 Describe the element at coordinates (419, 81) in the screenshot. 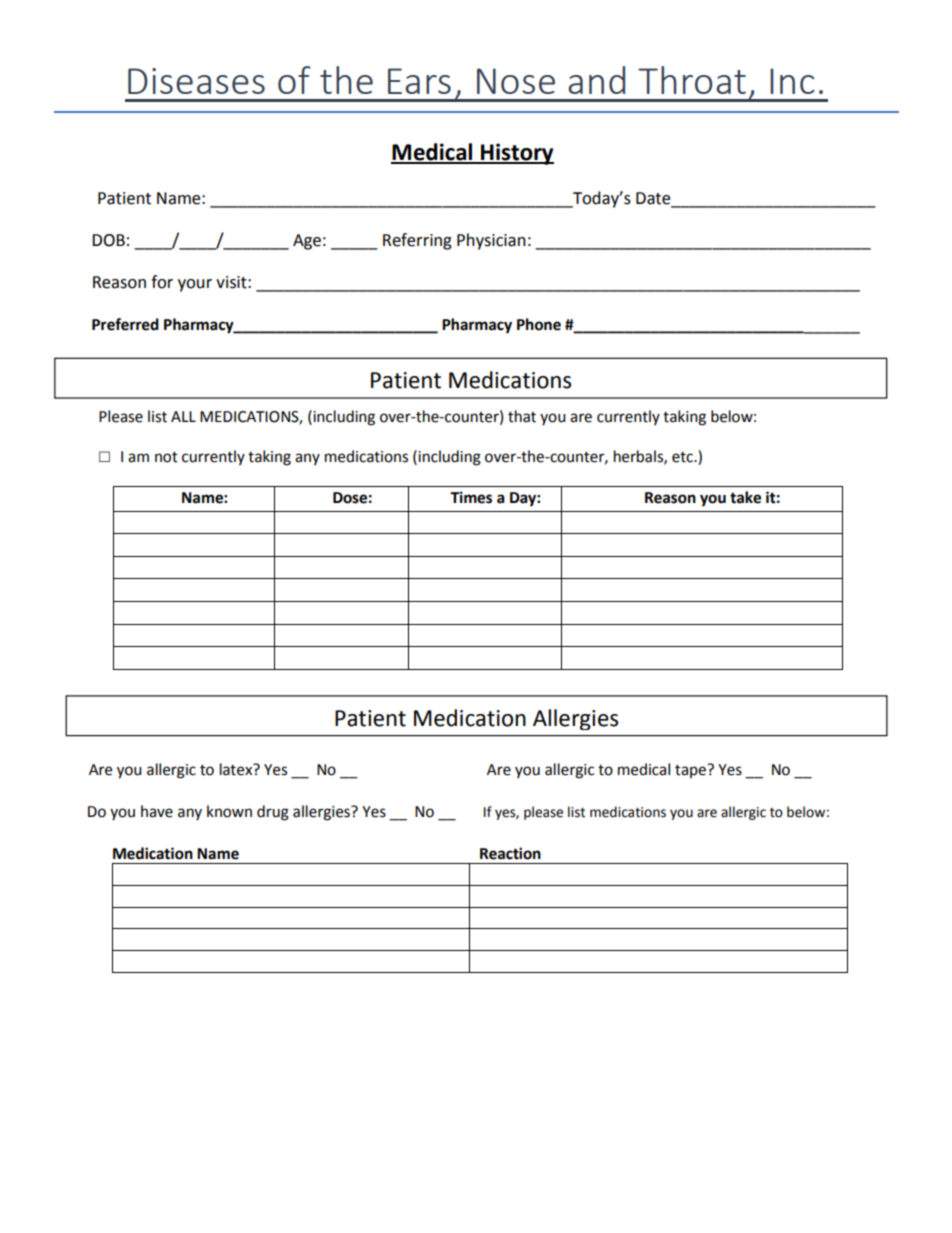

I see `Ears` at that location.
